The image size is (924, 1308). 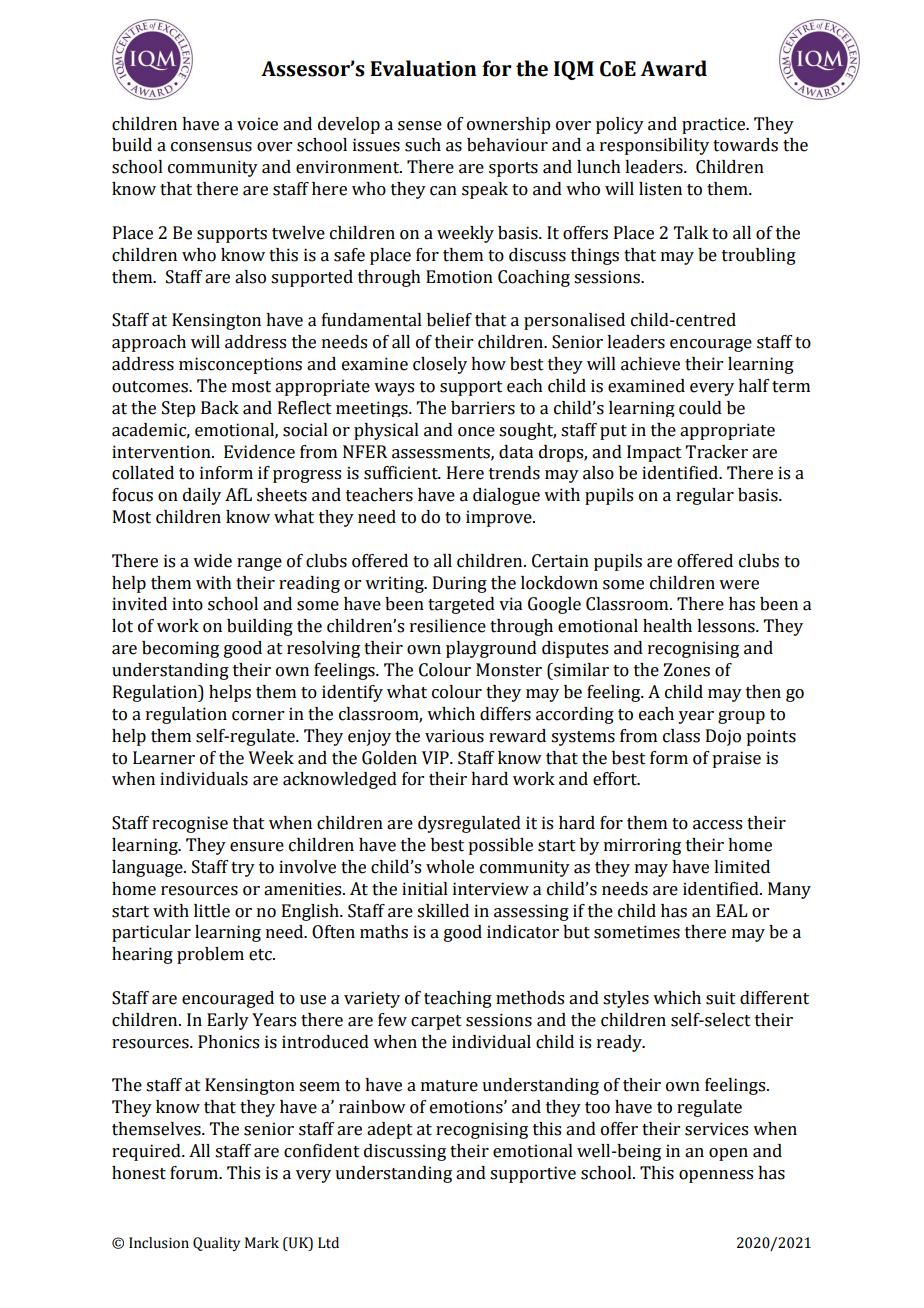 What do you see at coordinates (190, 824) in the screenshot?
I see `recognise` at bounding box center [190, 824].
